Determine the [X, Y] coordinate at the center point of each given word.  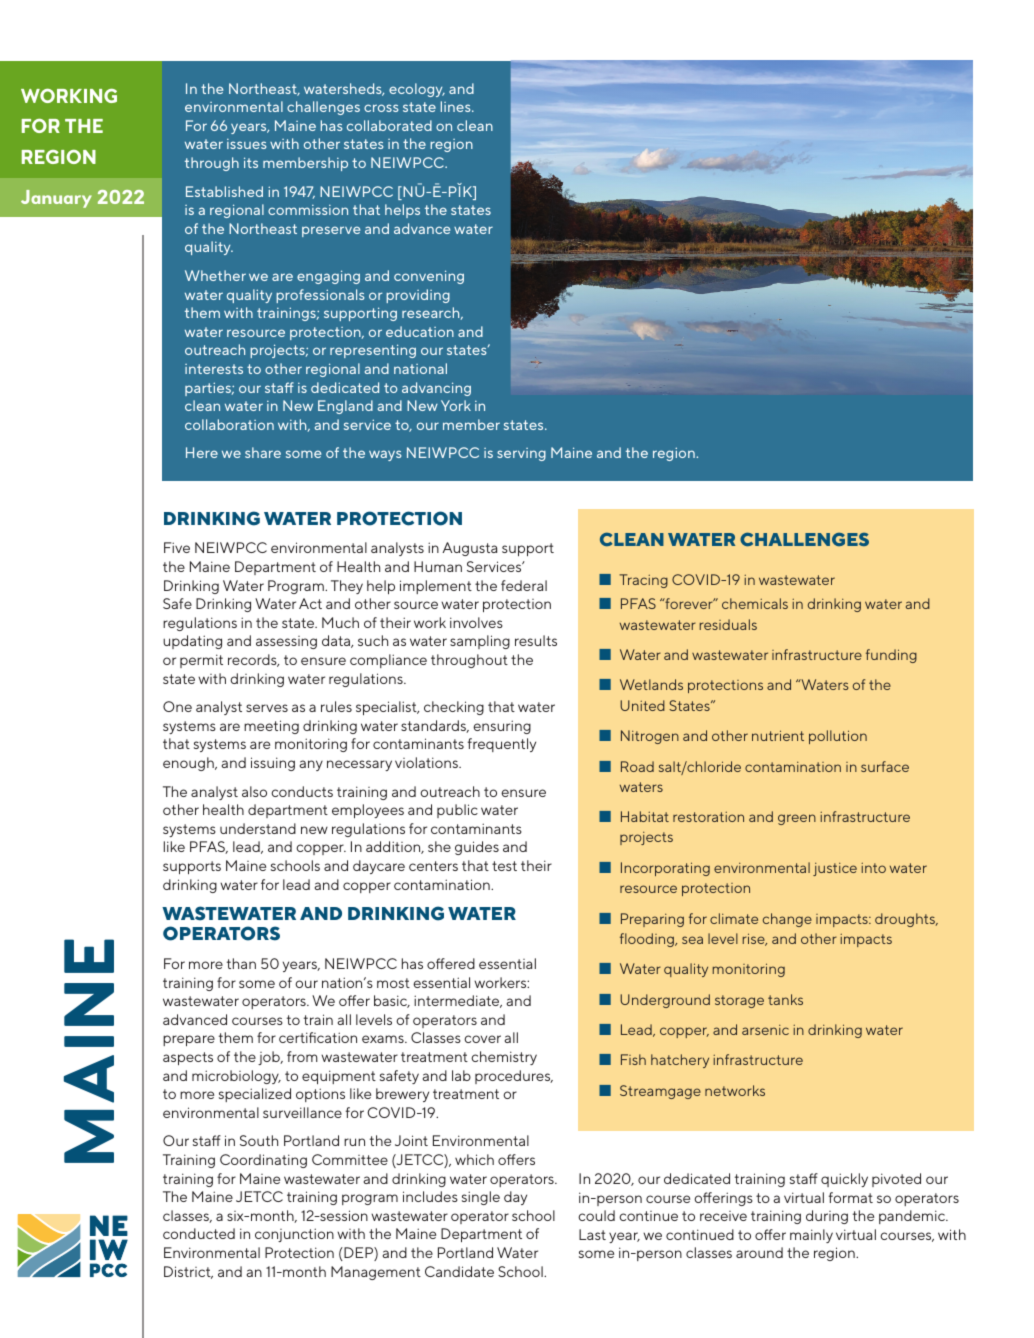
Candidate [459, 1271]
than [241, 963]
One [177, 706]
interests [214, 369]
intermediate [458, 1001]
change [787, 920]
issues [247, 144]
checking [454, 708]
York [456, 405]
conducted [199, 1233]
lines [457, 106]
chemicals [755, 603]
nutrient [778, 735]
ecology [417, 90]
